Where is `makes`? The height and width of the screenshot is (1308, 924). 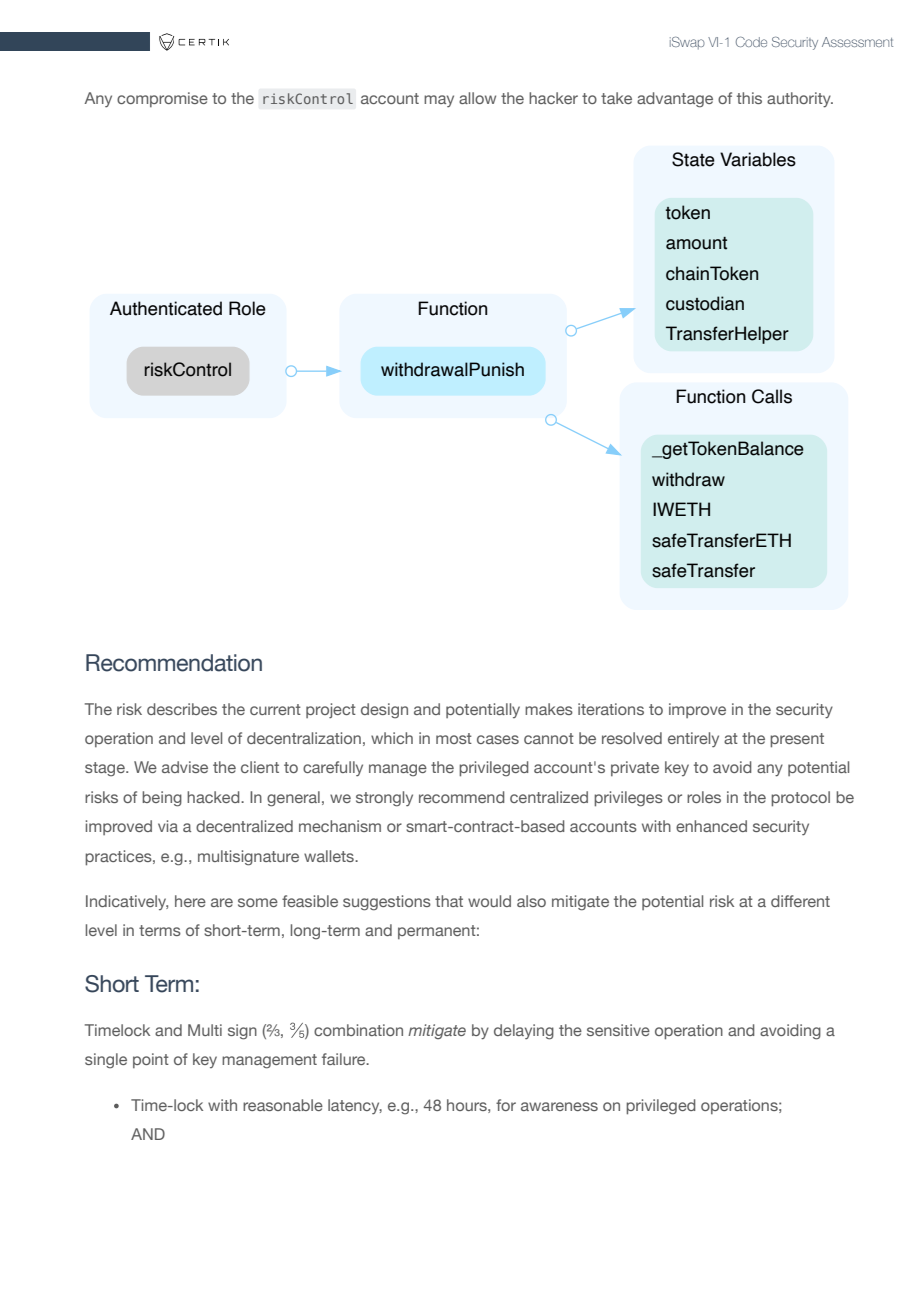
makes is located at coordinates (549, 709).
